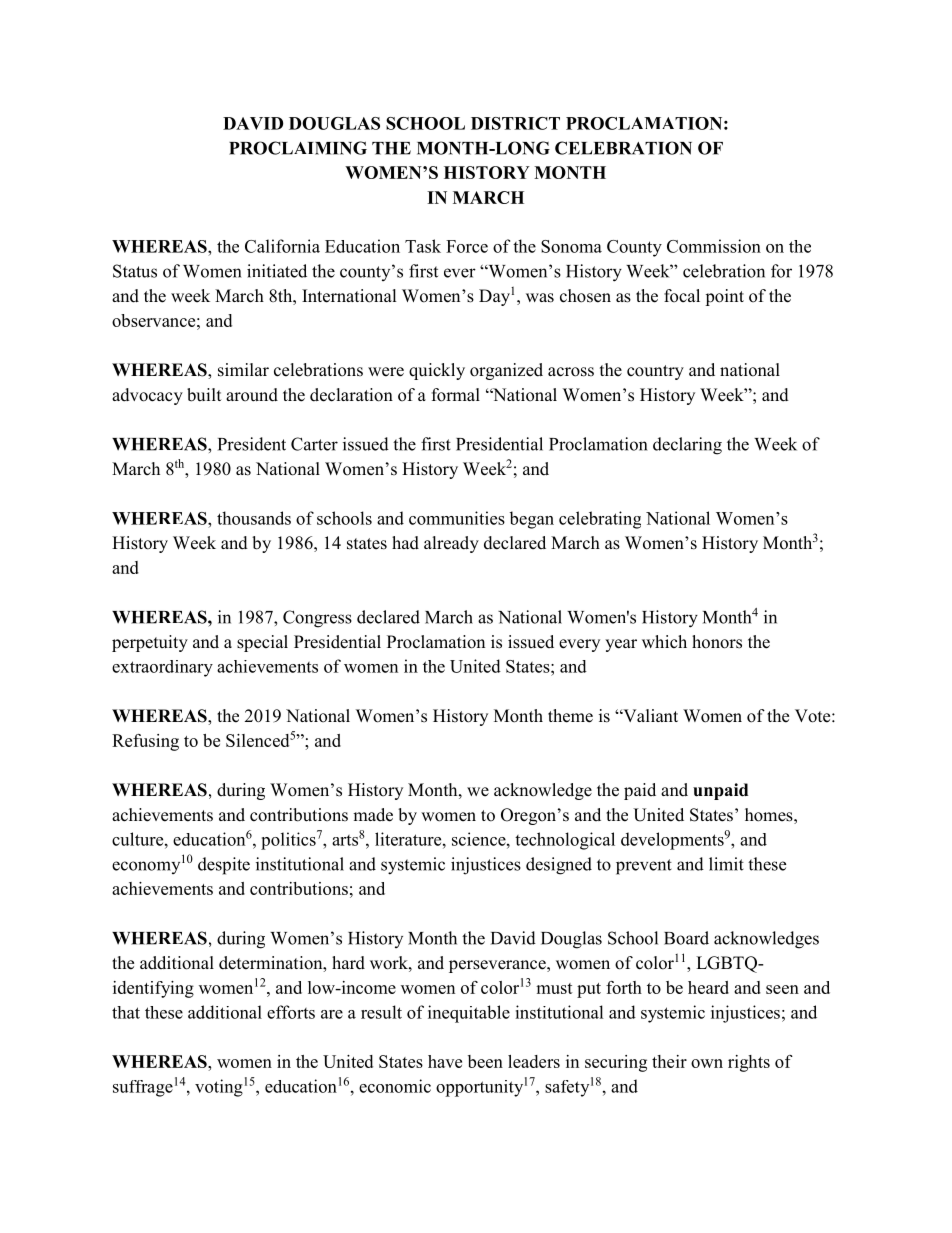  I want to click on quickly, so click(437, 371).
